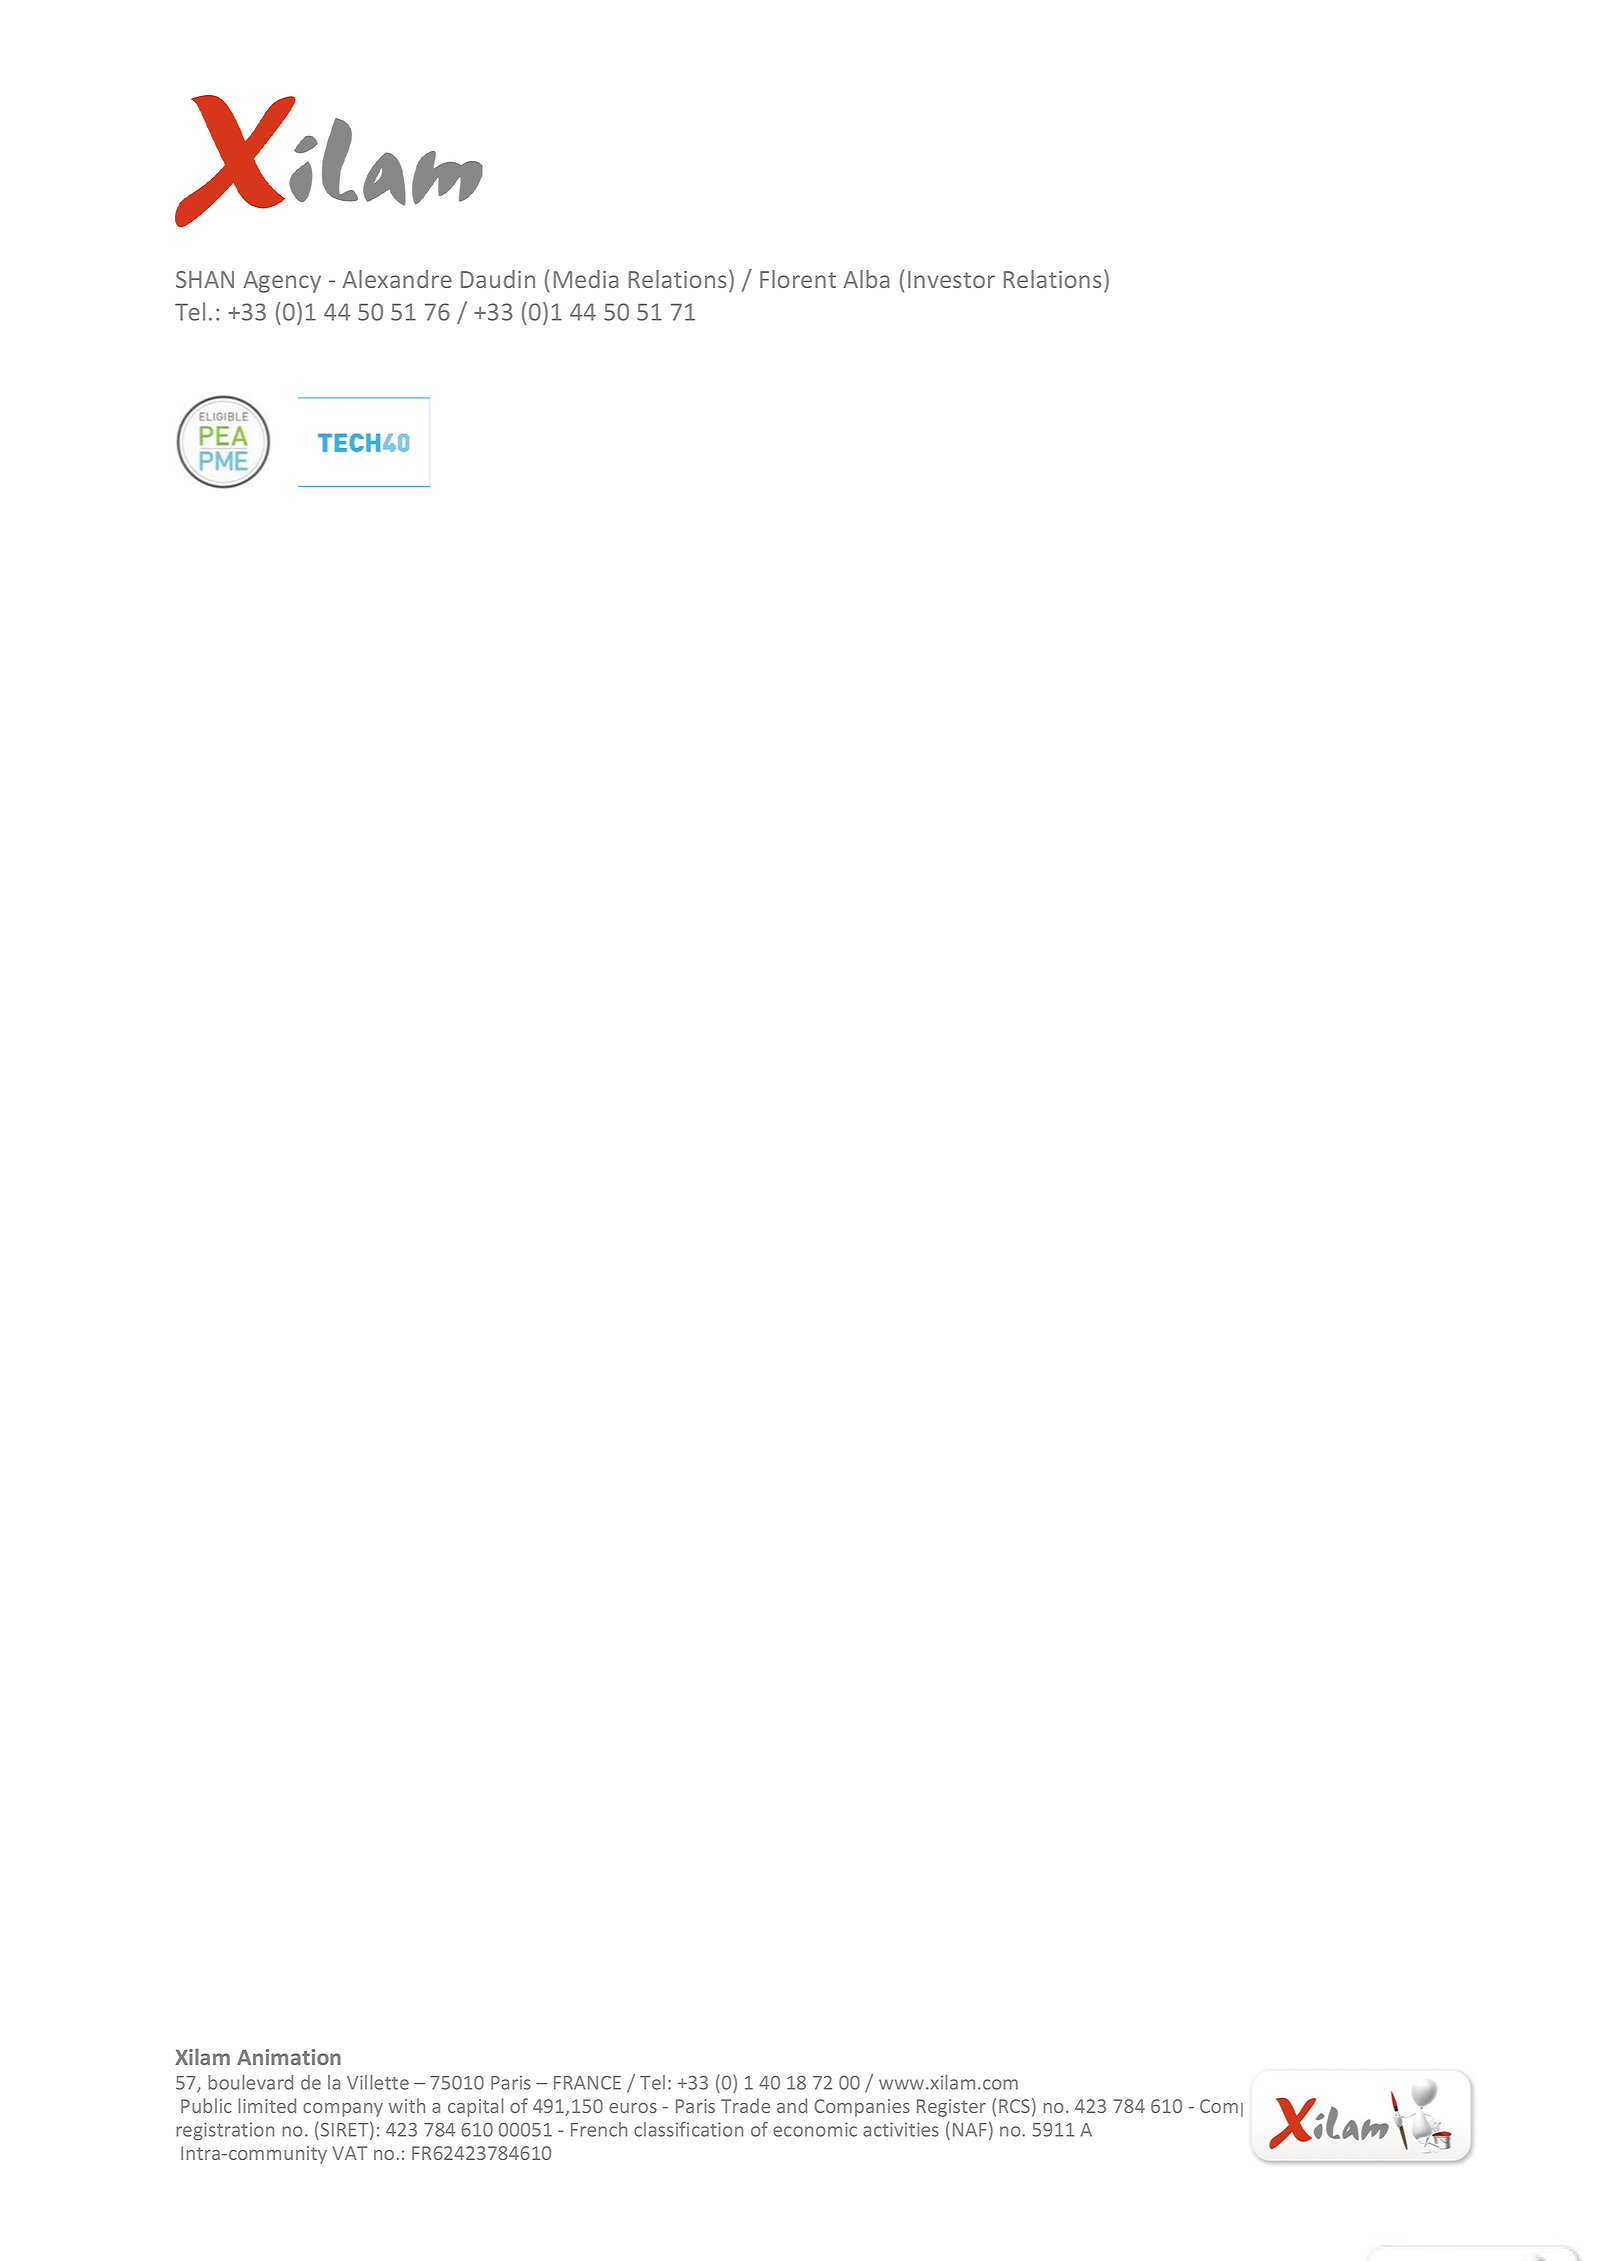 Image resolution: width=1599 pixels, height=2261 pixels. What do you see at coordinates (289, 2057) in the screenshot?
I see `Animation` at bounding box center [289, 2057].
